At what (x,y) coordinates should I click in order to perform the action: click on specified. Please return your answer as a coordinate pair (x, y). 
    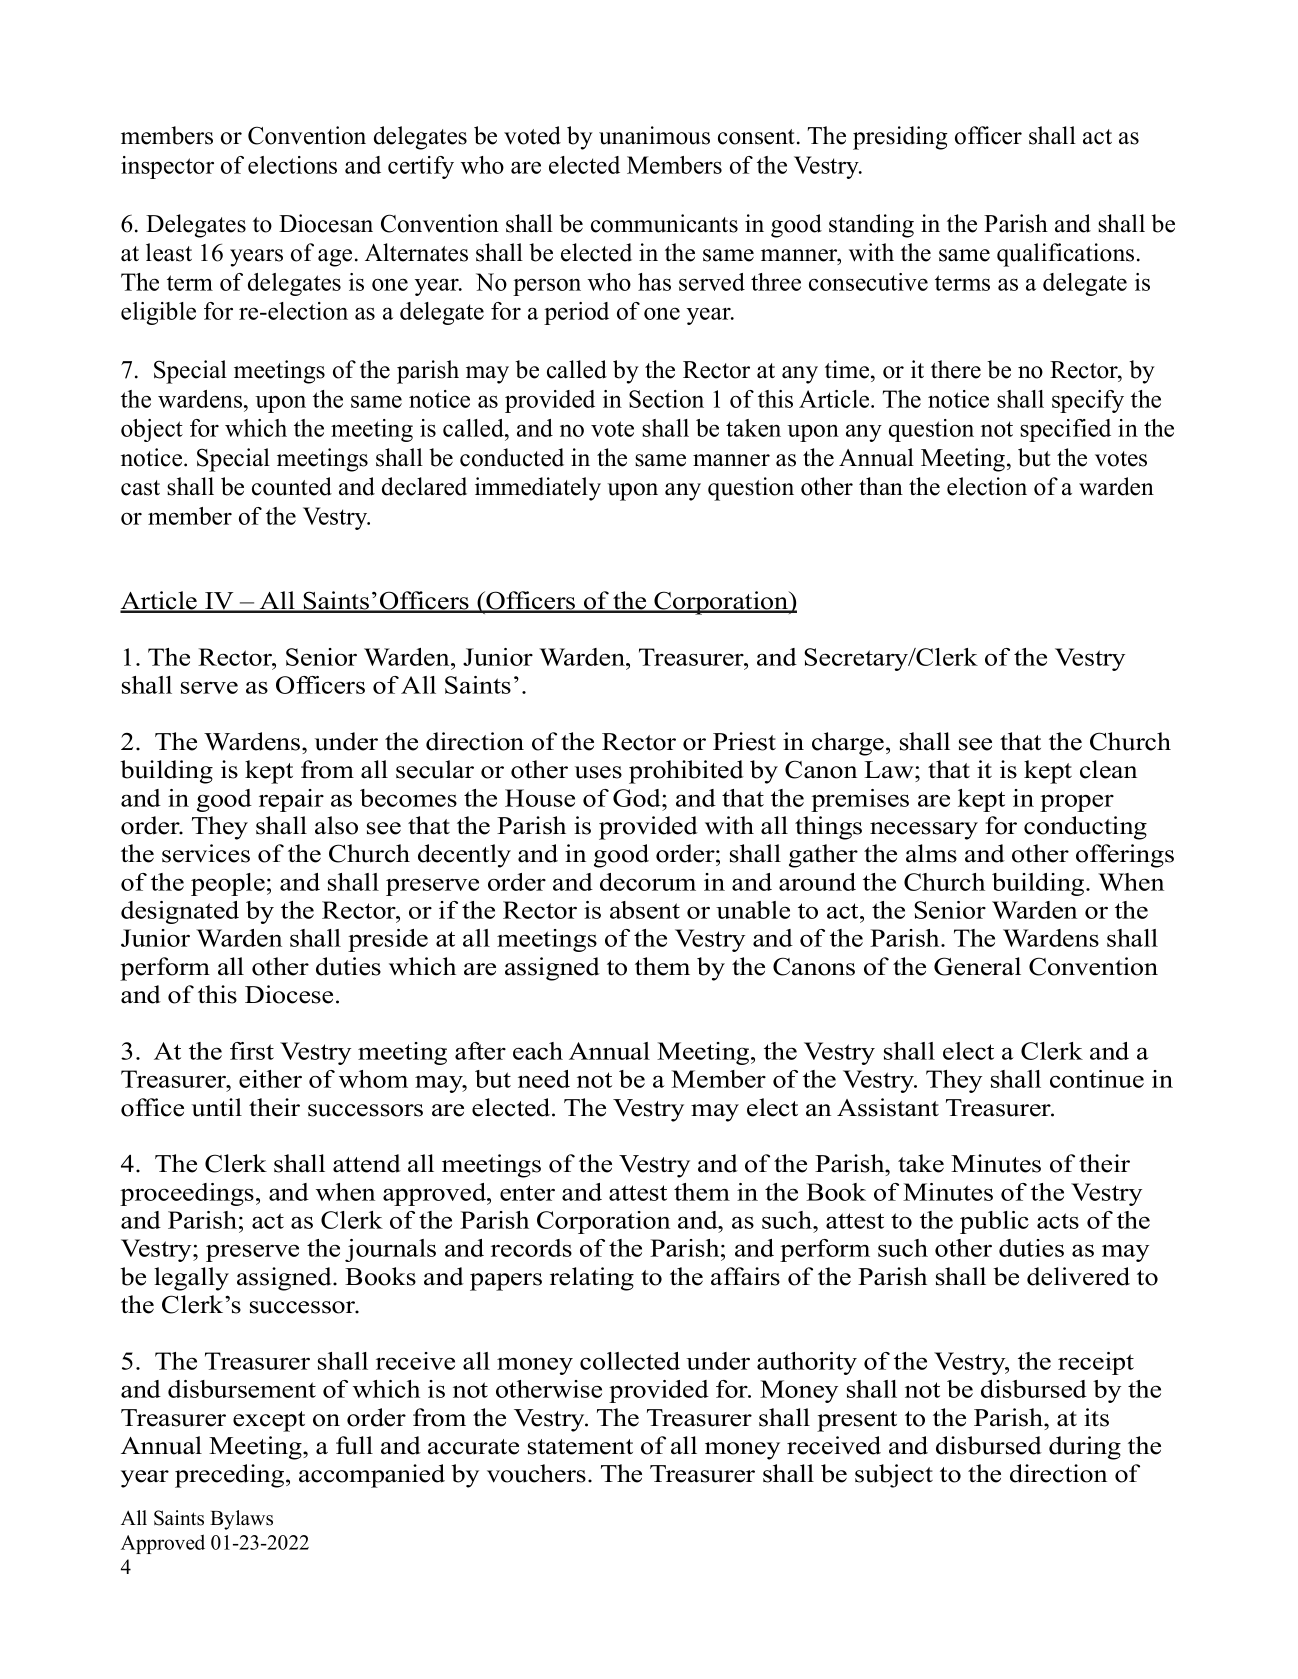
    Looking at the image, I should click on (1065, 430).
